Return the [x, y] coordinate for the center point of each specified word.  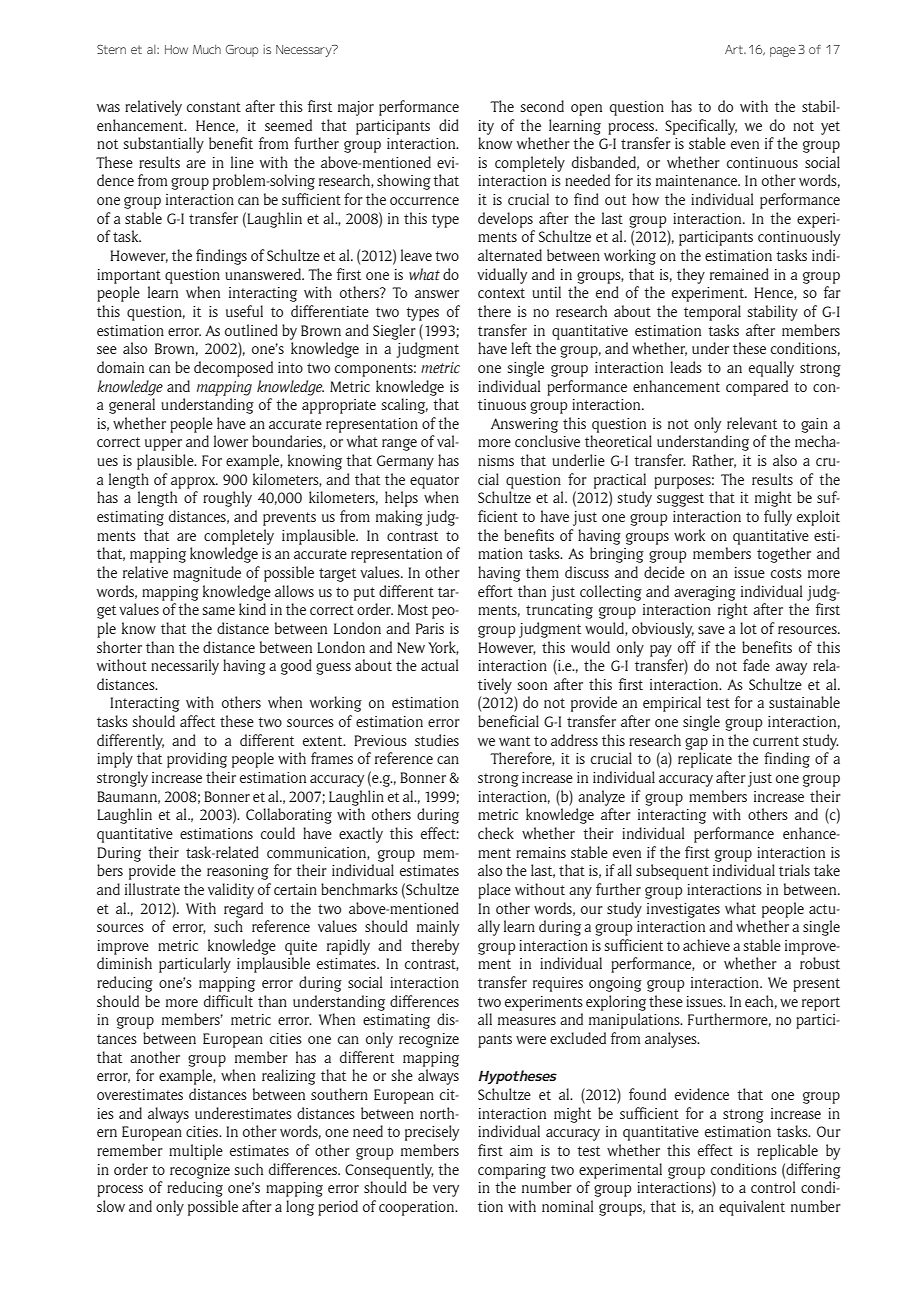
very [446, 1191]
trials [794, 870]
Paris [430, 628]
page [783, 52]
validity [231, 891]
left [521, 348]
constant [214, 107]
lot [748, 628]
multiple [196, 1152]
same [219, 611]
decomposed [233, 369]
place [494, 891]
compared [757, 388]
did [449, 125]
